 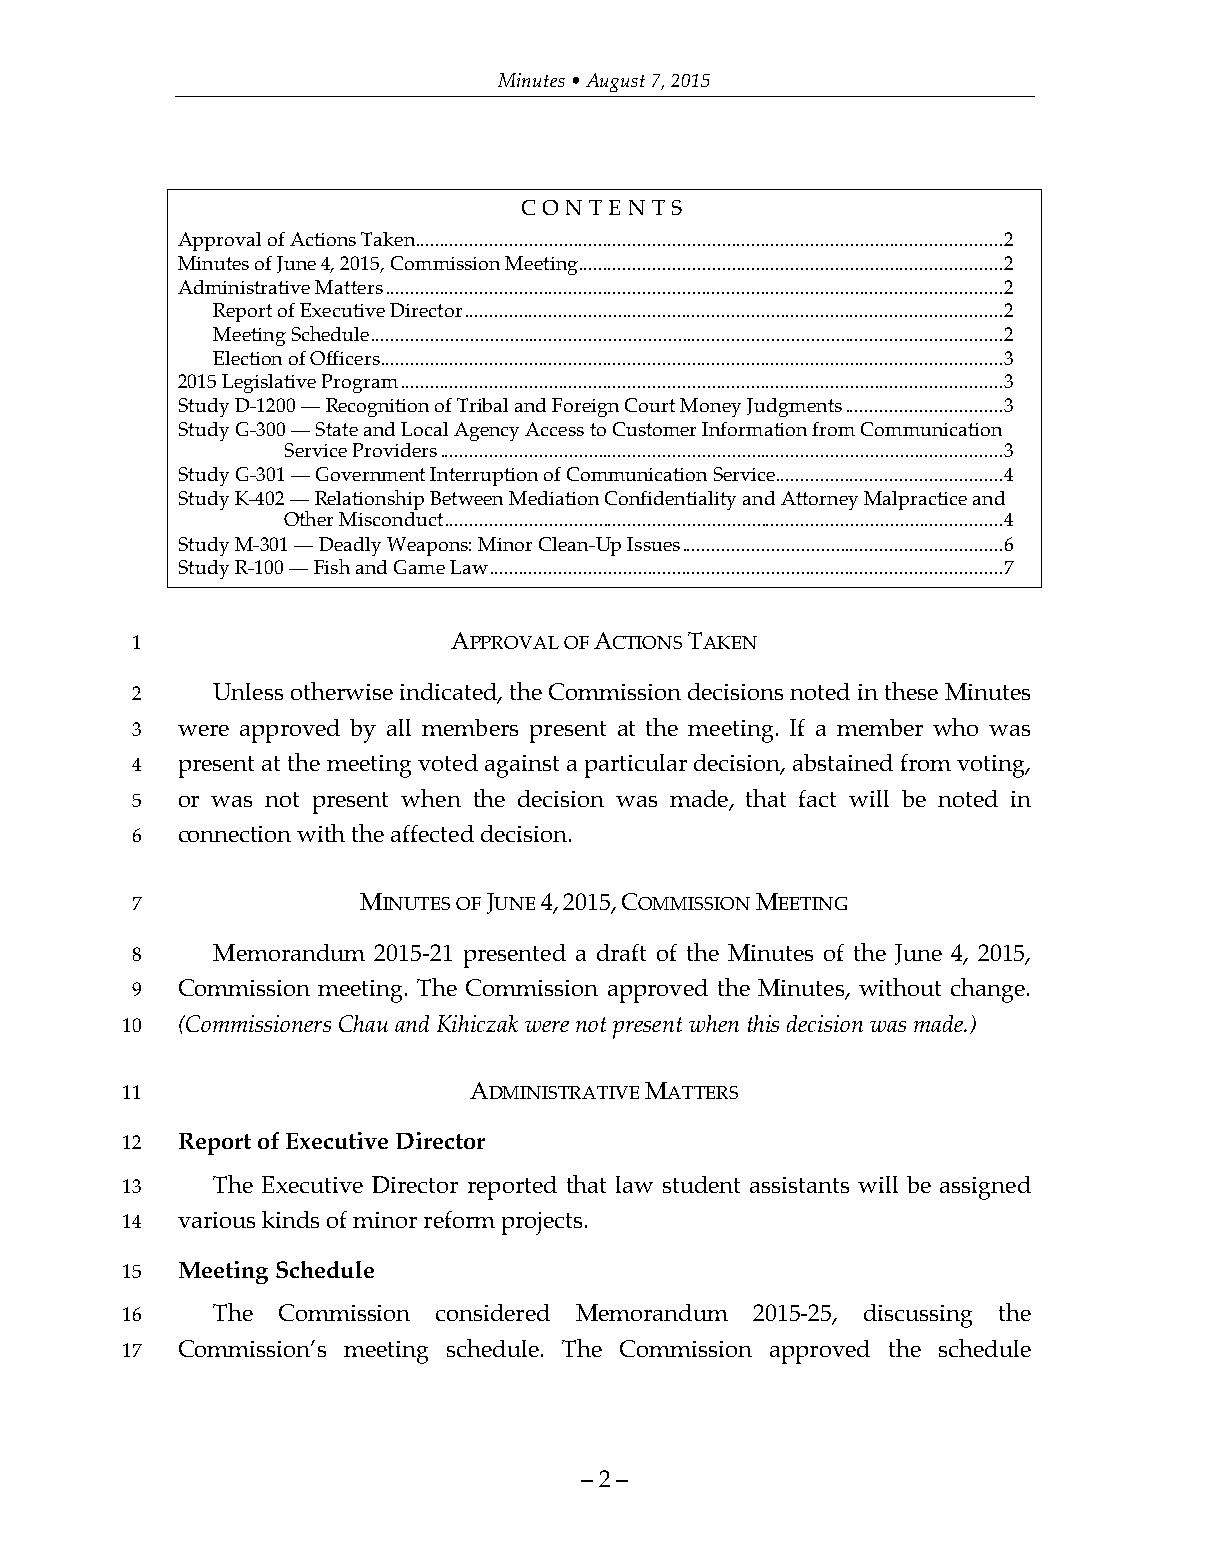 I want to click on Unless, so click(x=248, y=691).
